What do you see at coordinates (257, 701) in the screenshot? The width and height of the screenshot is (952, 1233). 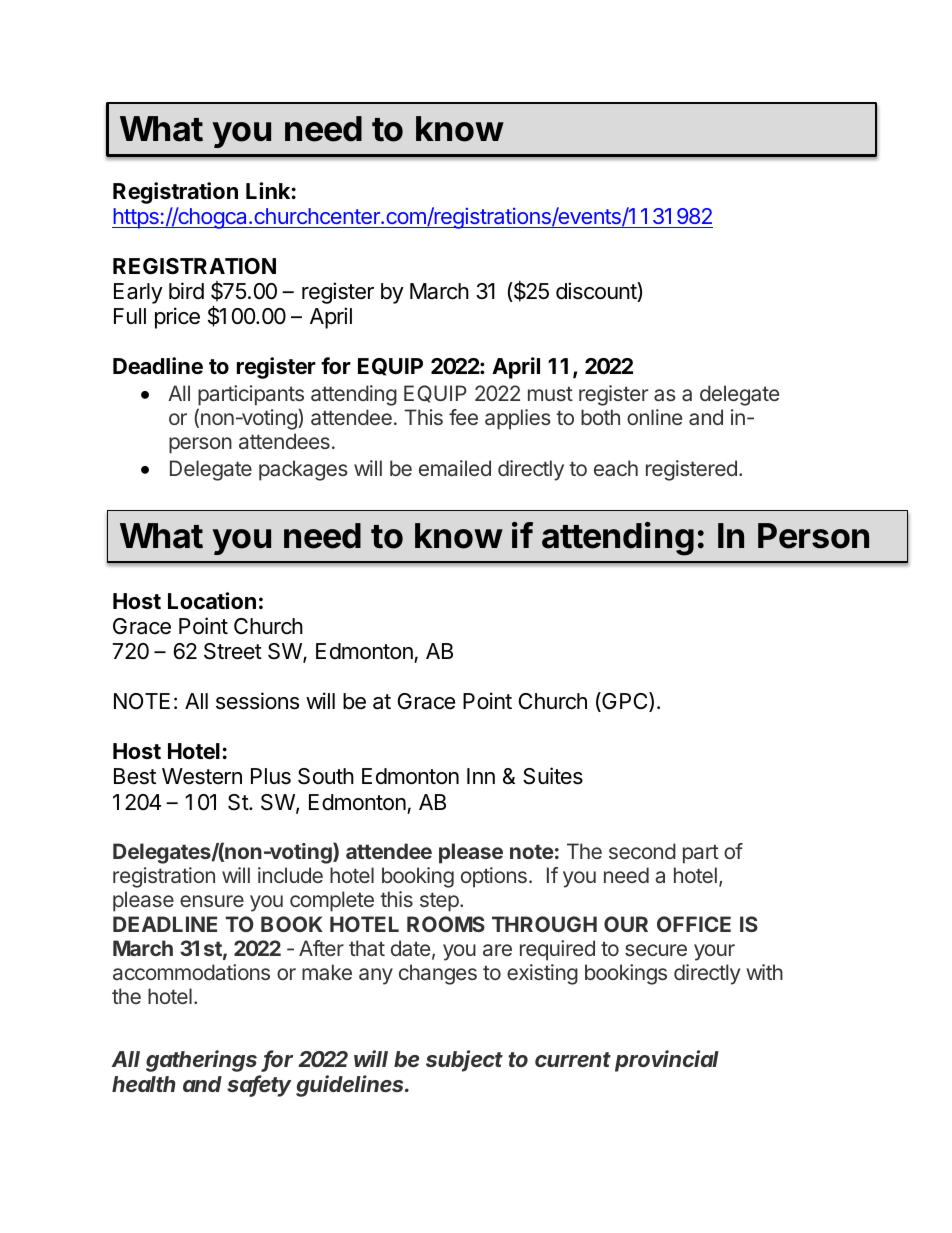 I see `sessions` at bounding box center [257, 701].
